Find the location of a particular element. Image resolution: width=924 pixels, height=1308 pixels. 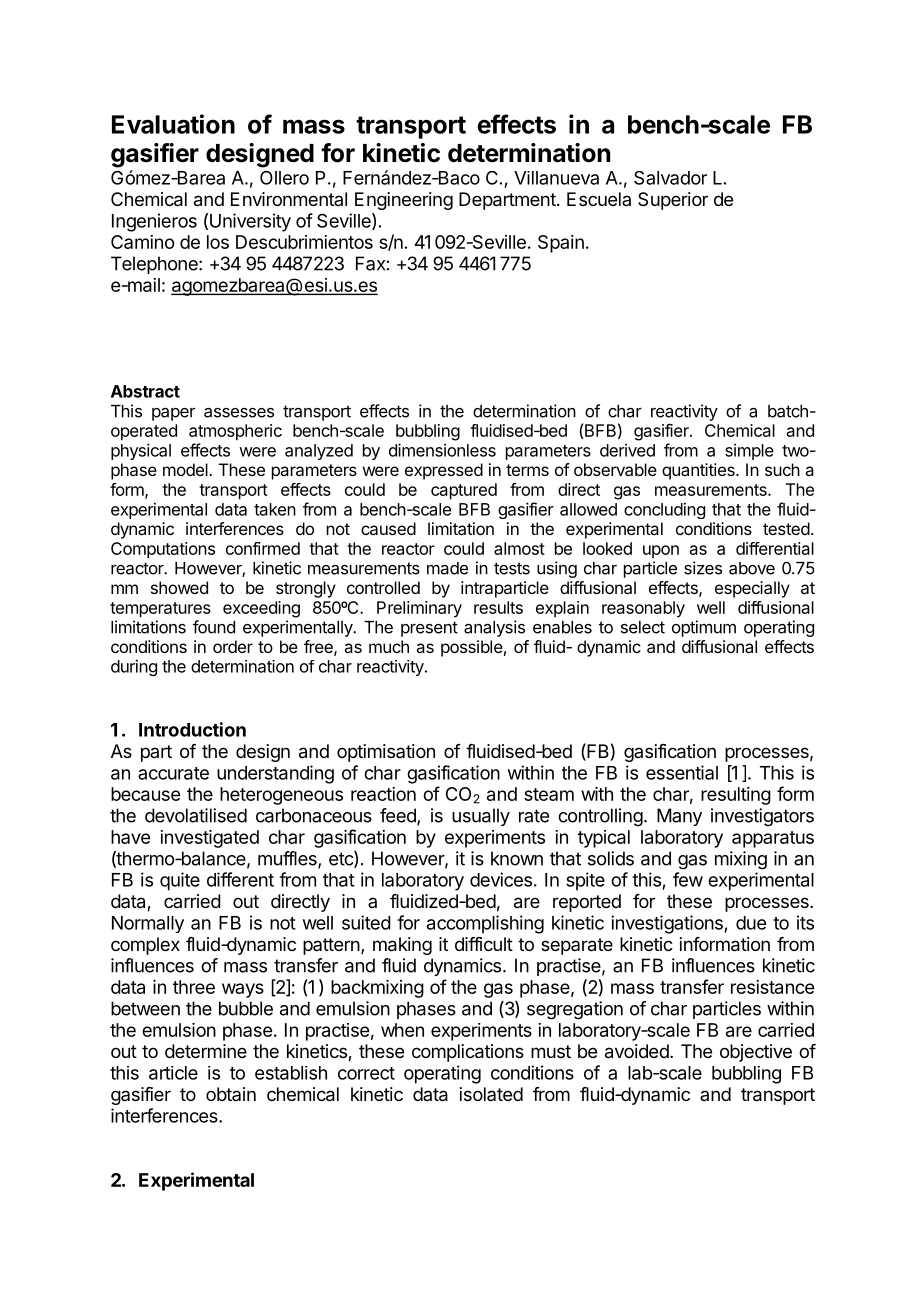

objective is located at coordinates (756, 1053).
